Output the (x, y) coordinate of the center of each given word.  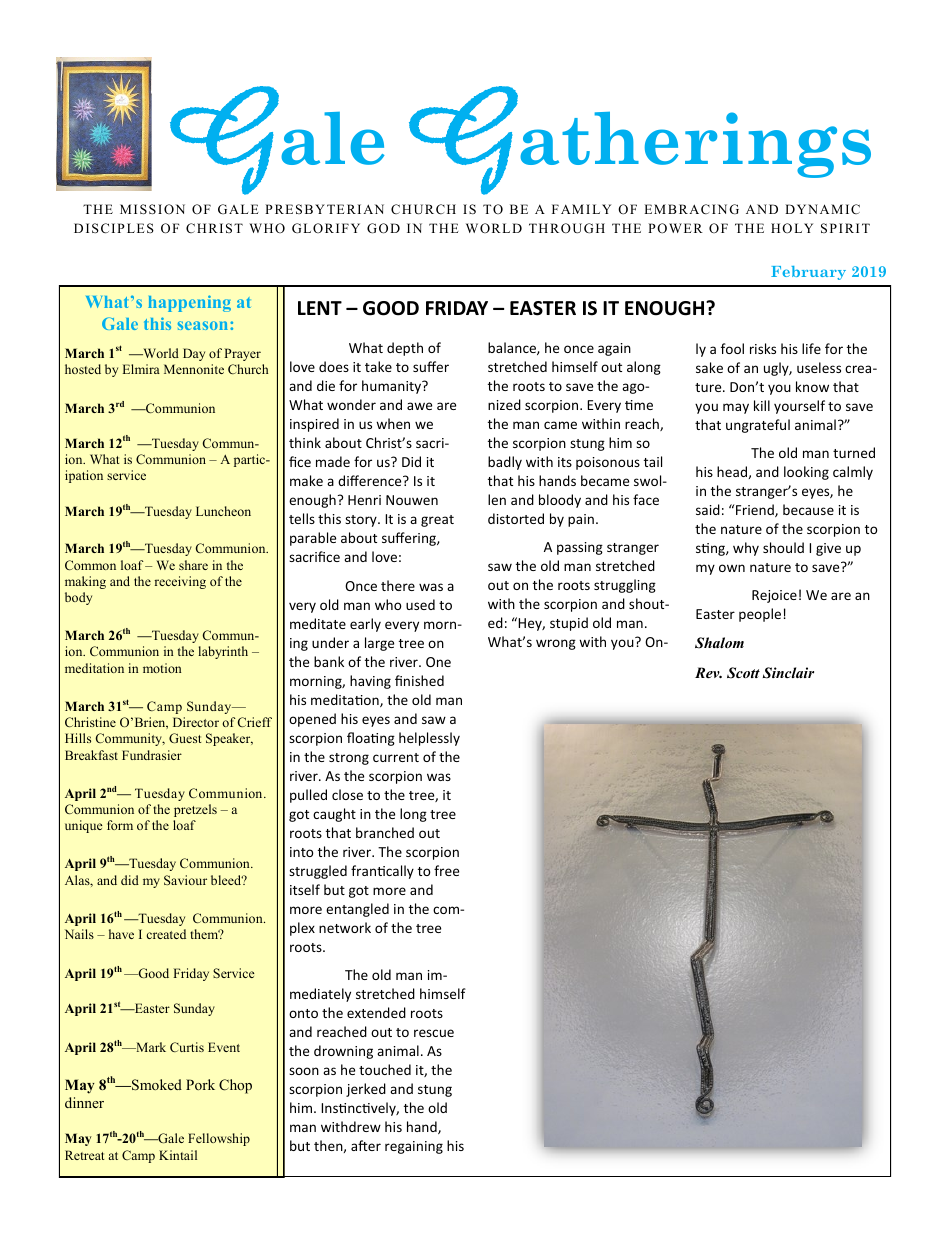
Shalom (719, 643)
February (808, 273)
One (438, 662)
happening (189, 303)
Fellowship (219, 1139)
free (446, 870)
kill (762, 405)
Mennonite (194, 369)
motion (162, 668)
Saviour (185, 880)
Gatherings (640, 140)
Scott (743, 673)
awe (419, 406)
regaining (414, 1147)
